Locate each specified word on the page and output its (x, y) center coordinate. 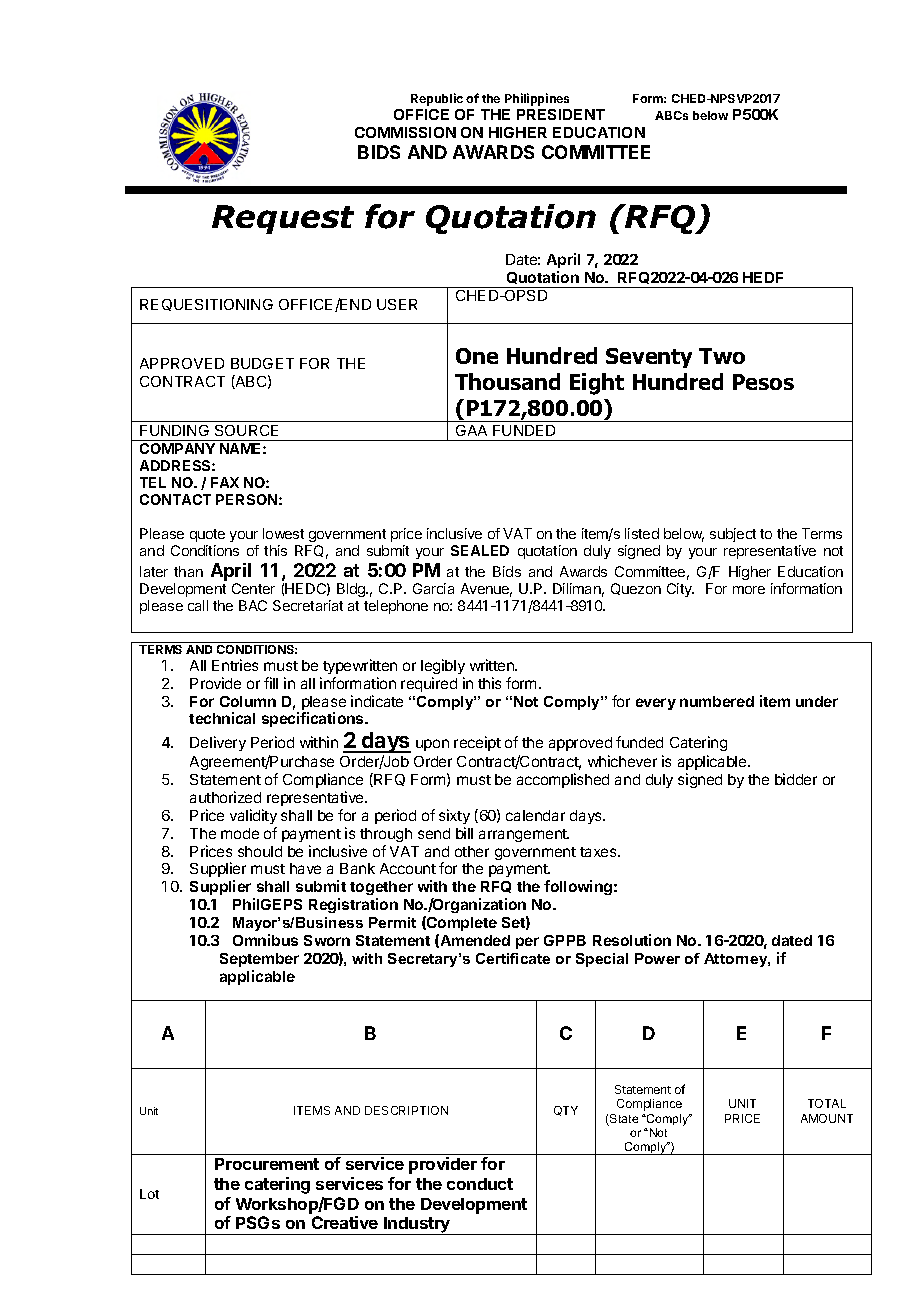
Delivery (218, 743)
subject (733, 535)
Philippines (537, 99)
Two (722, 356)
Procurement (267, 1164)
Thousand (507, 381)
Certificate (513, 958)
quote (207, 535)
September (259, 960)
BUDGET (262, 363)
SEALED (480, 550)
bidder (796, 779)
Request (283, 219)
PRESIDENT (561, 114)
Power (657, 958)
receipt (477, 743)
